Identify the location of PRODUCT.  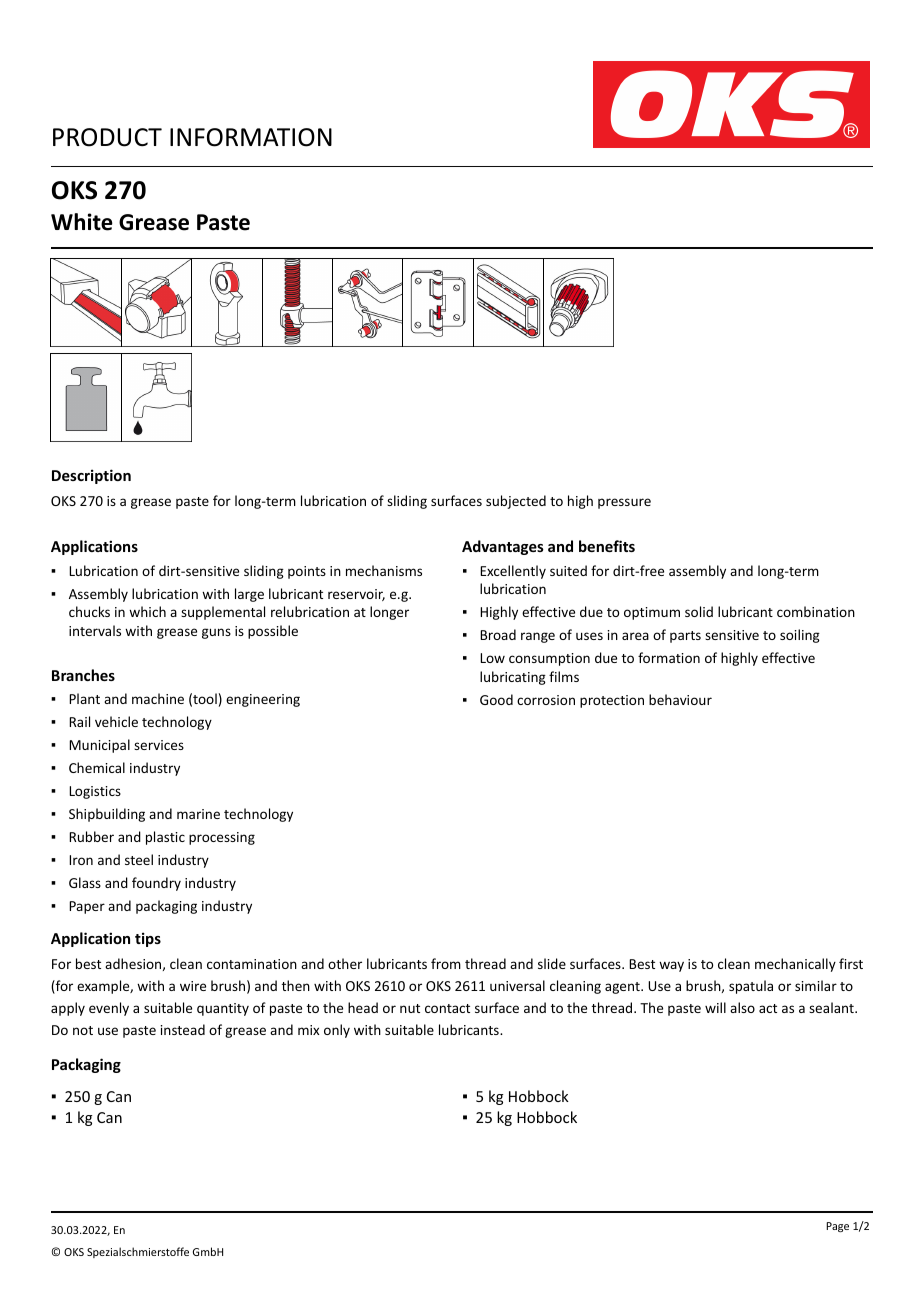
(107, 137).
